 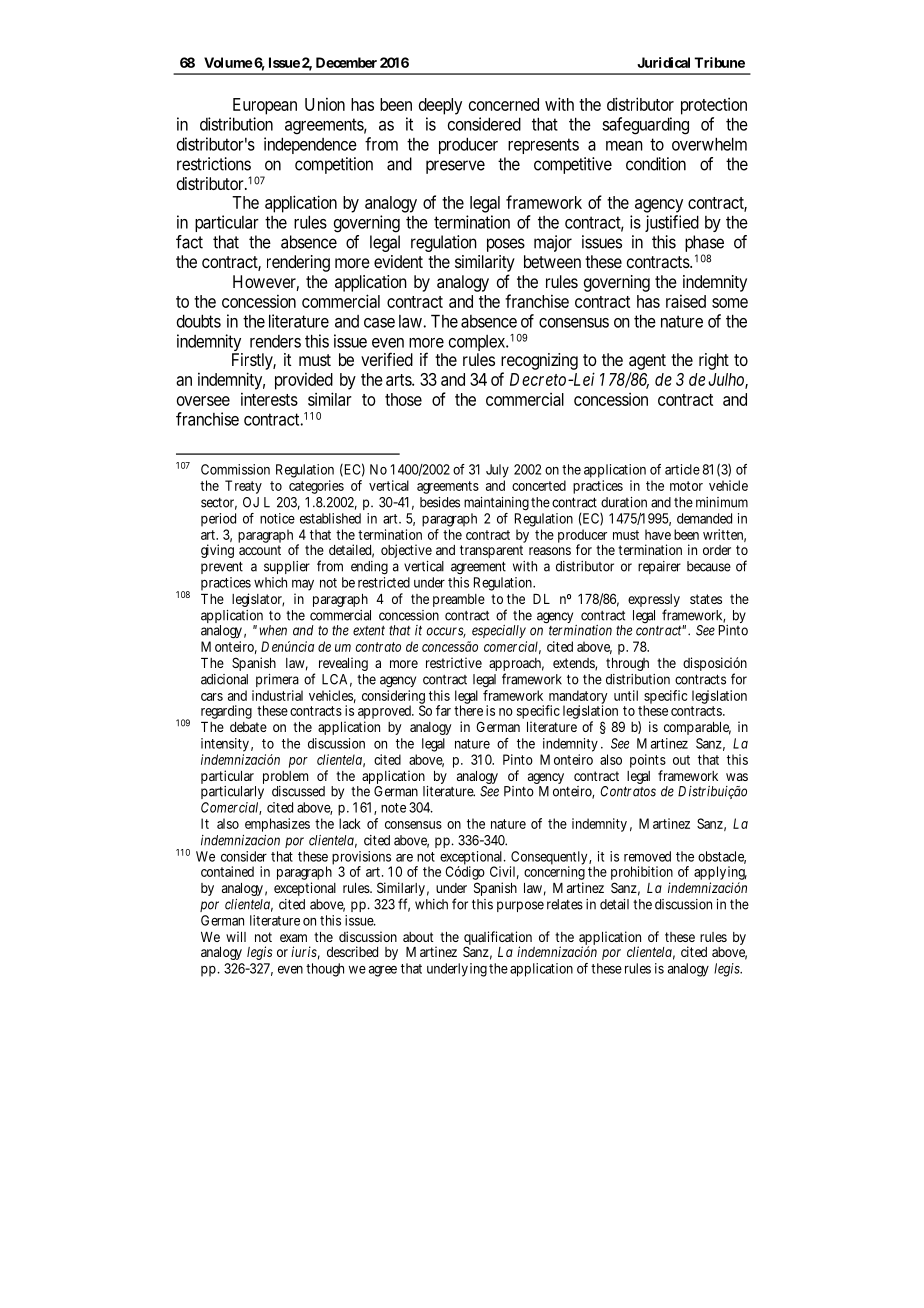 What do you see at coordinates (627, 664) in the screenshot?
I see `through` at bounding box center [627, 664].
